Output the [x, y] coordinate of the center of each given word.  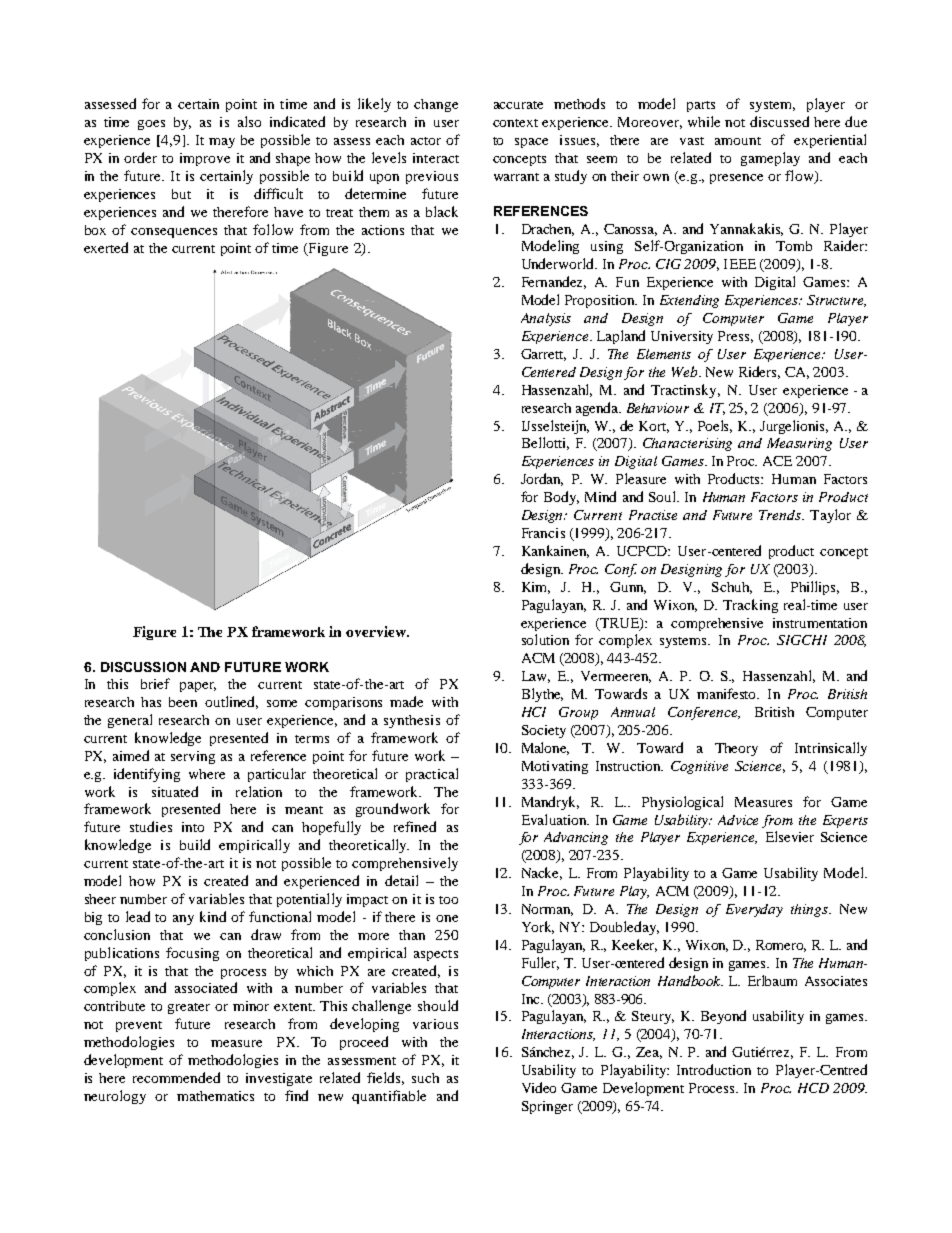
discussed [779, 121]
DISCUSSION [143, 667]
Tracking [750, 606]
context [515, 123]
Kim [536, 588]
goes [151, 125]
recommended [176, 1077]
